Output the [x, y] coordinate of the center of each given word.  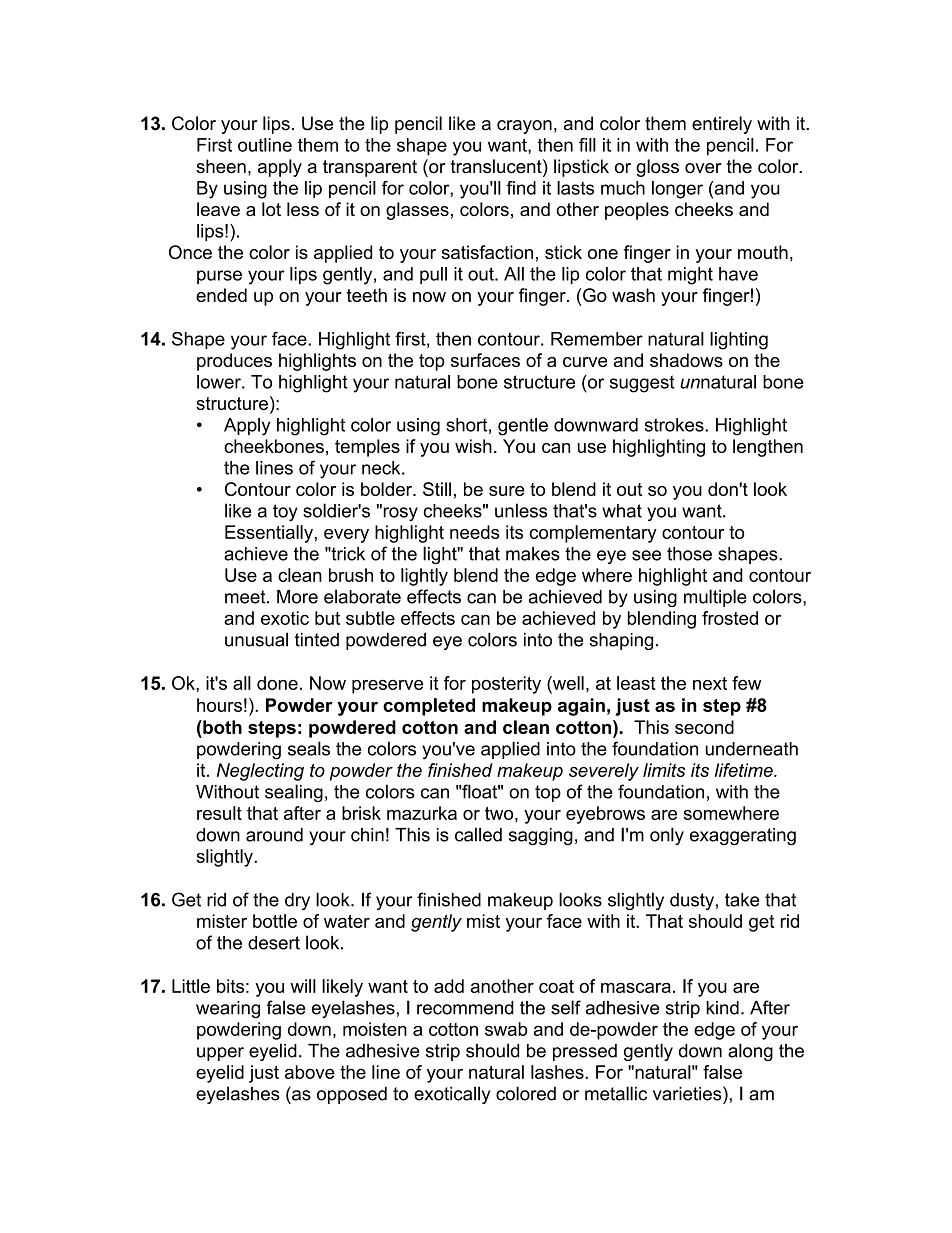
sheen [221, 166]
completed [429, 707]
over [703, 168]
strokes [675, 425]
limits [664, 770]
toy [285, 513]
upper [220, 1054]
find [521, 188]
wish [473, 446]
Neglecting [260, 772]
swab [506, 1029]
